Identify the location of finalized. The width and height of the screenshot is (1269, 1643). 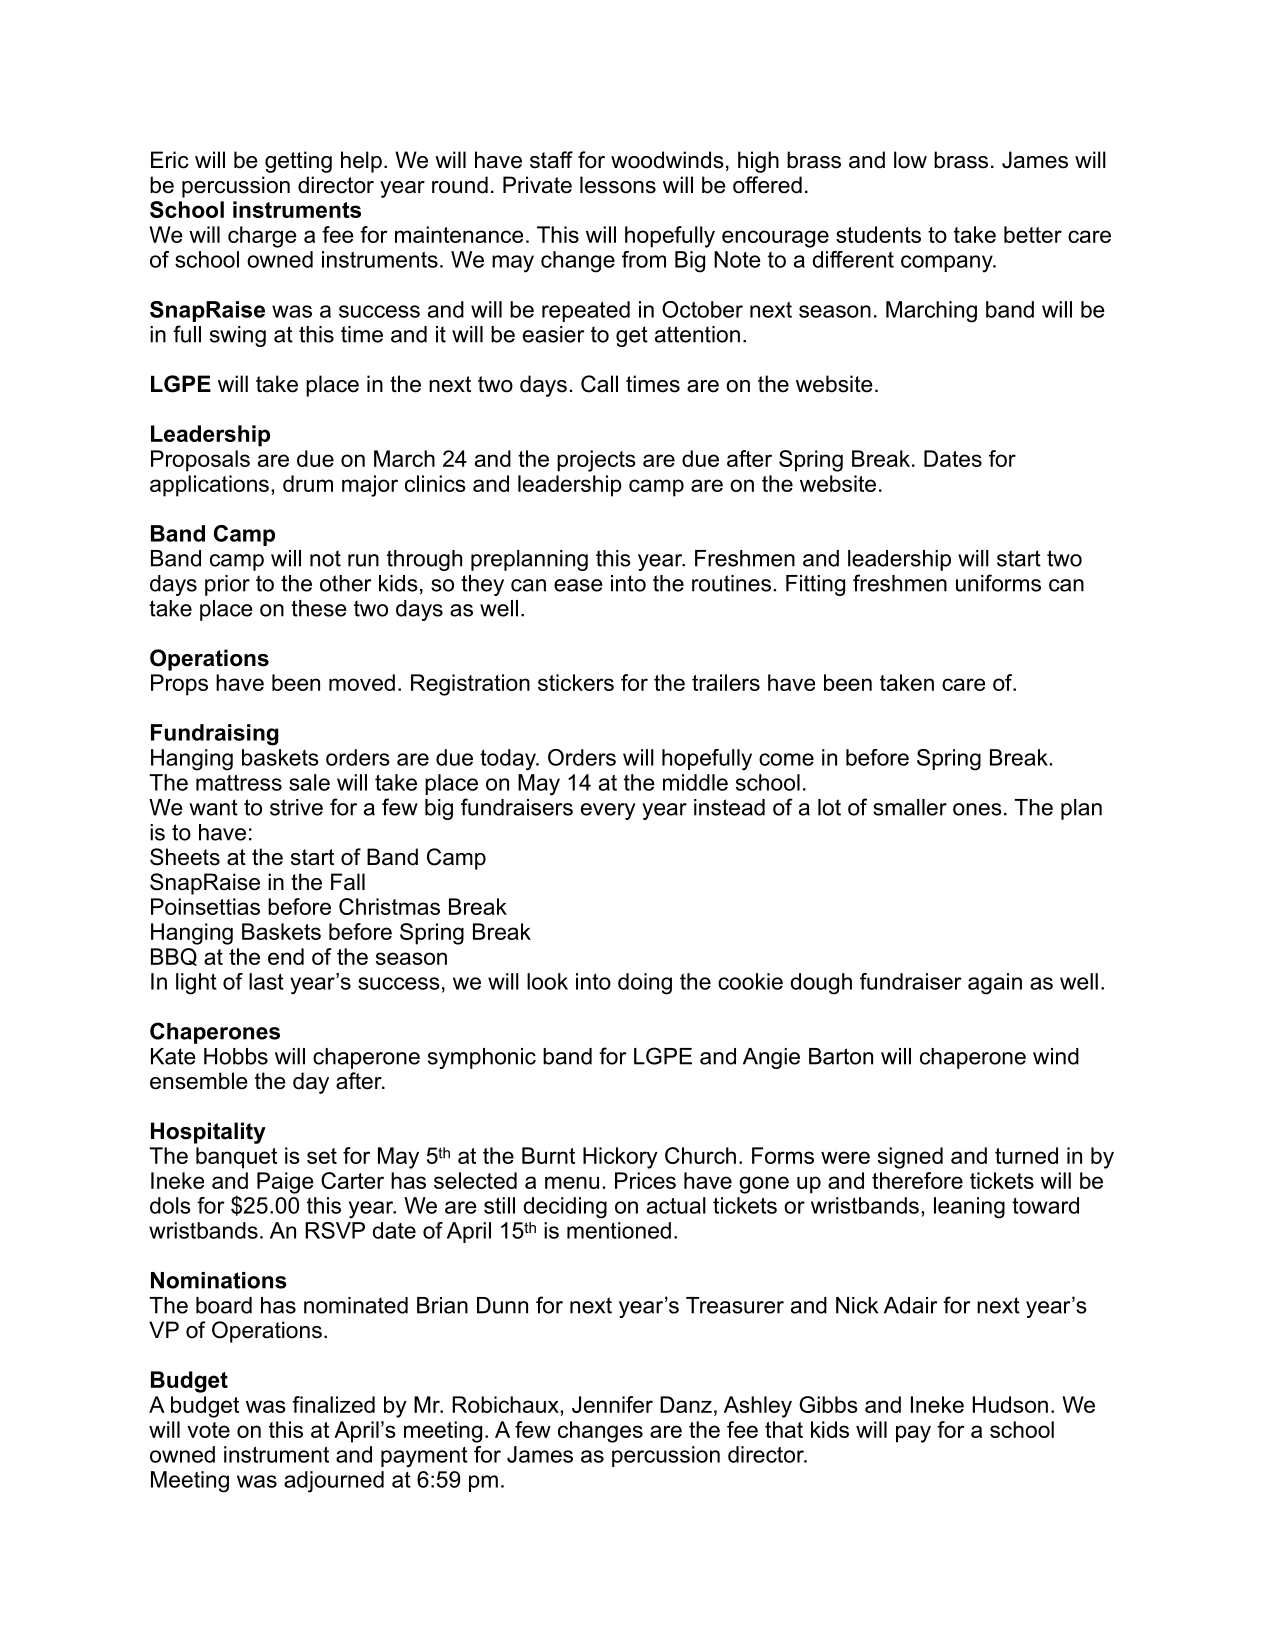
(333, 1404).
